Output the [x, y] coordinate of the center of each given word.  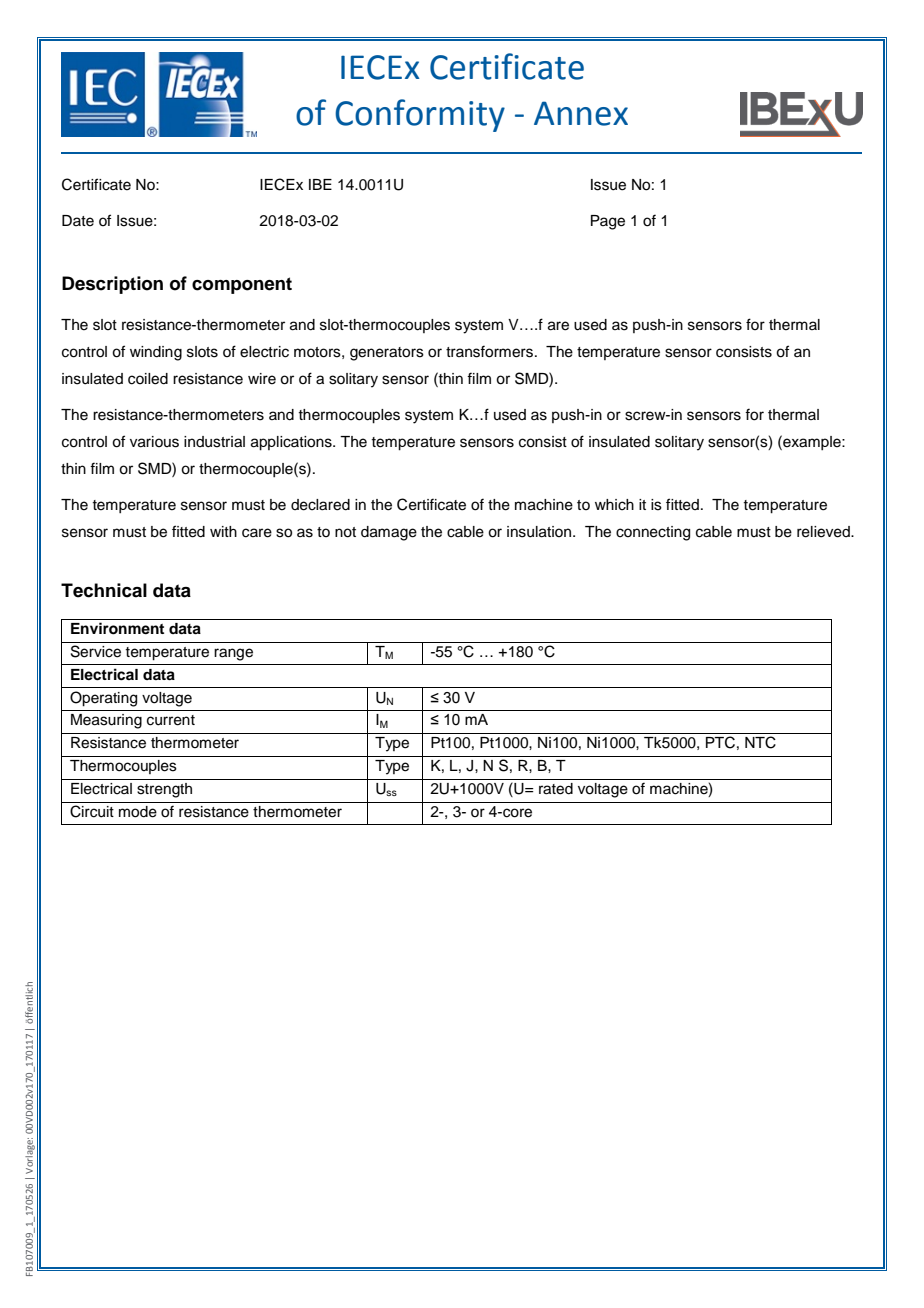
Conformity [420, 115]
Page [608, 222]
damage [389, 533]
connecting [653, 533]
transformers [491, 351]
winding [156, 353]
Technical [104, 590]
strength [164, 790]
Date [78, 221]
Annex [581, 113]
